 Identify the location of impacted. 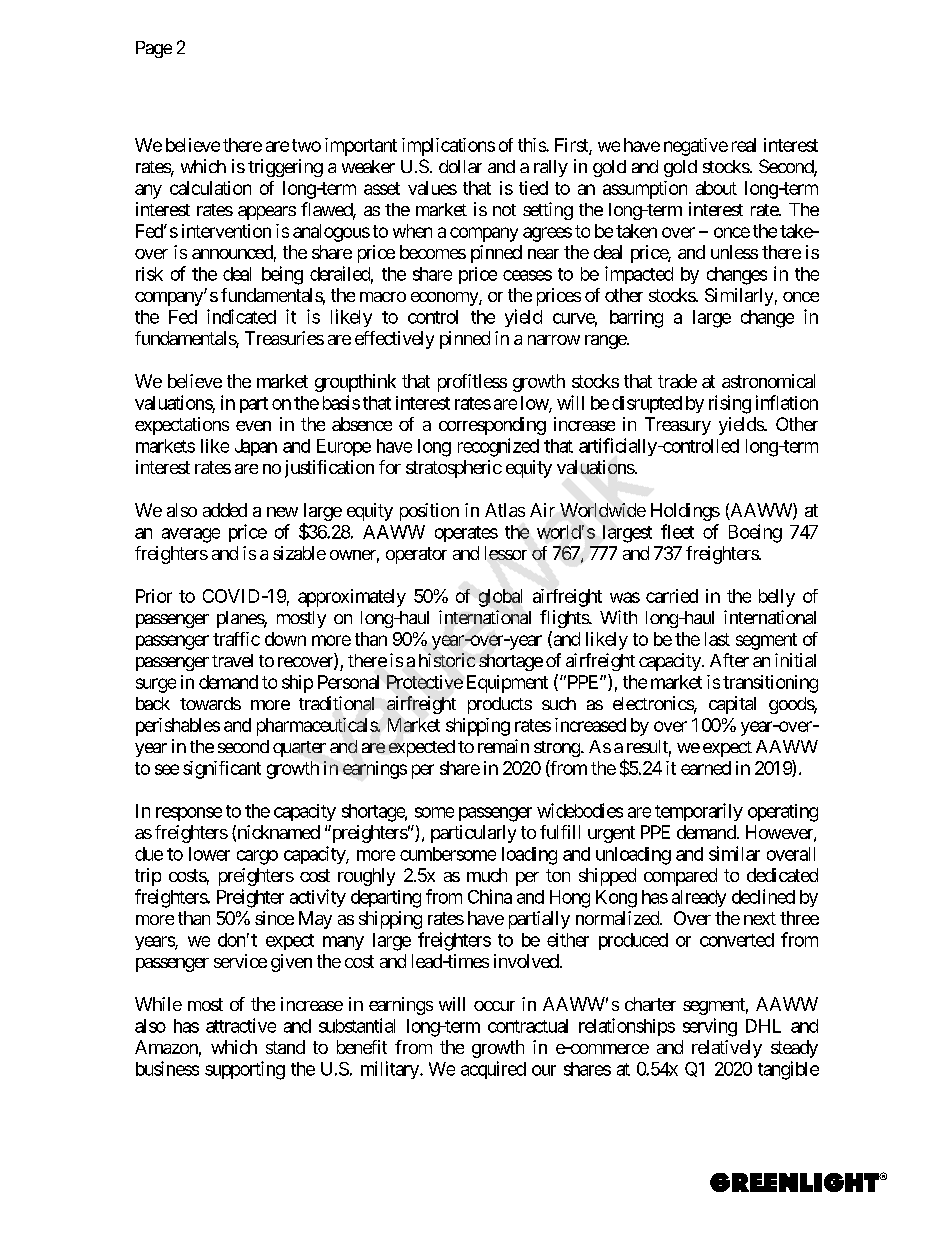
(639, 275).
